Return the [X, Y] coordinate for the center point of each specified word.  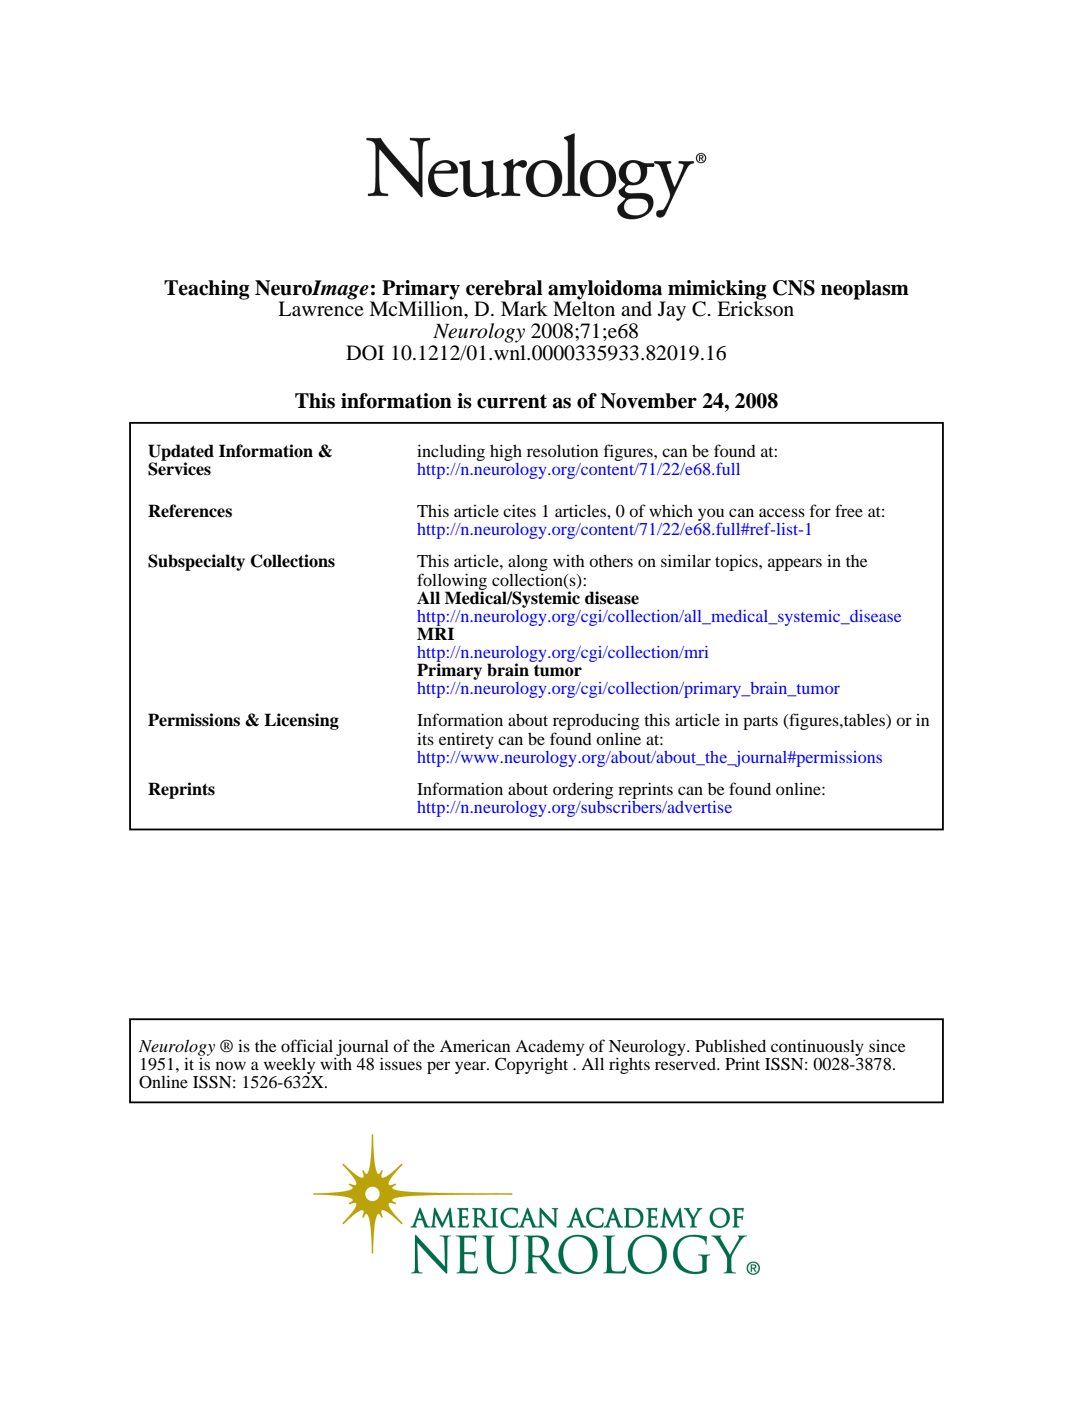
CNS [794, 288]
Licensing [301, 721]
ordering [583, 792]
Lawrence [321, 308]
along [528, 564]
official [307, 1045]
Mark [524, 308]
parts [760, 723]
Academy [549, 1048]
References [190, 511]
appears [795, 564]
